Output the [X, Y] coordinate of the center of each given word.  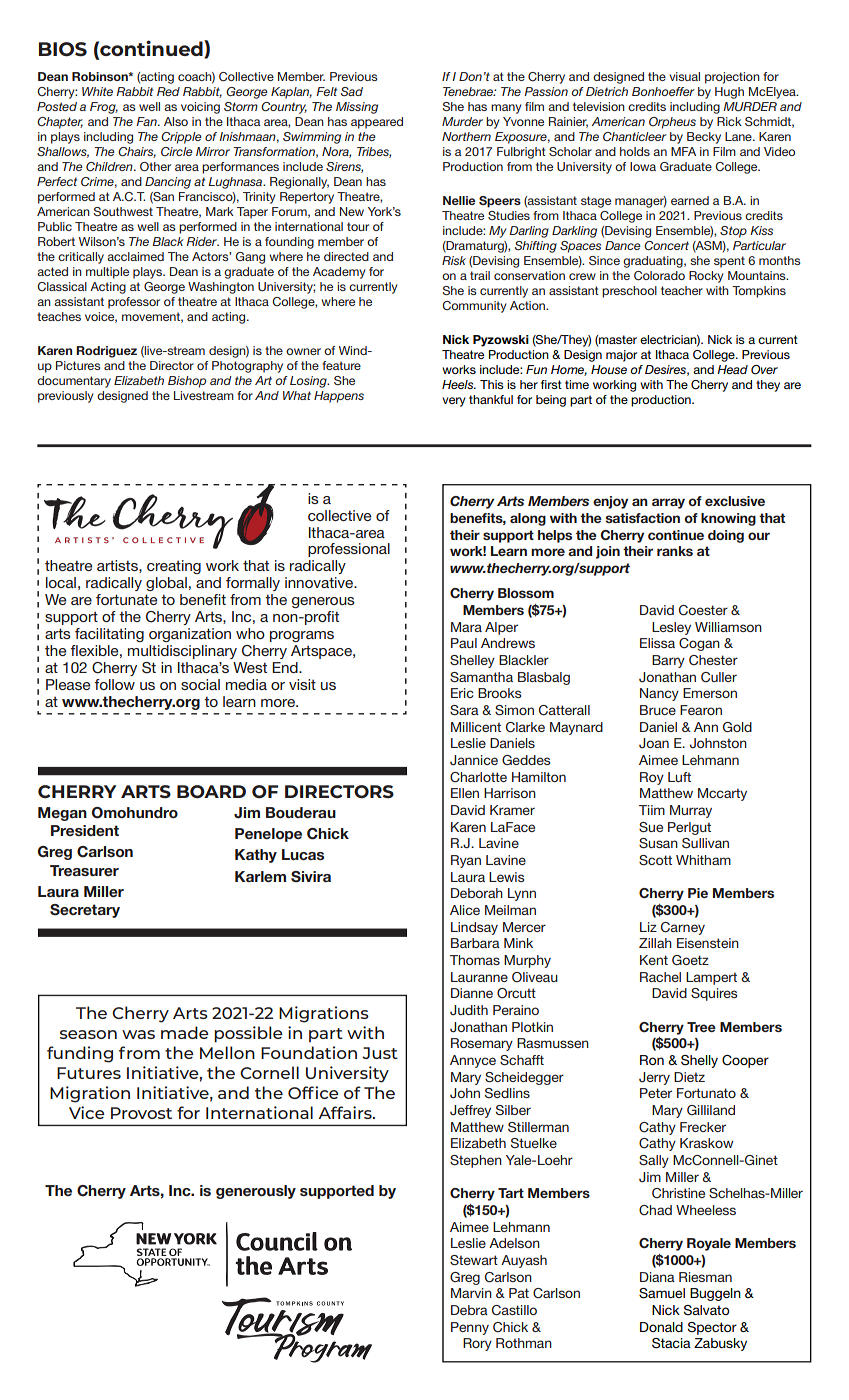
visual [684, 76]
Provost [141, 1113]
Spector [712, 1328]
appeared [377, 123]
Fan [147, 121]
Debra [469, 1310]
